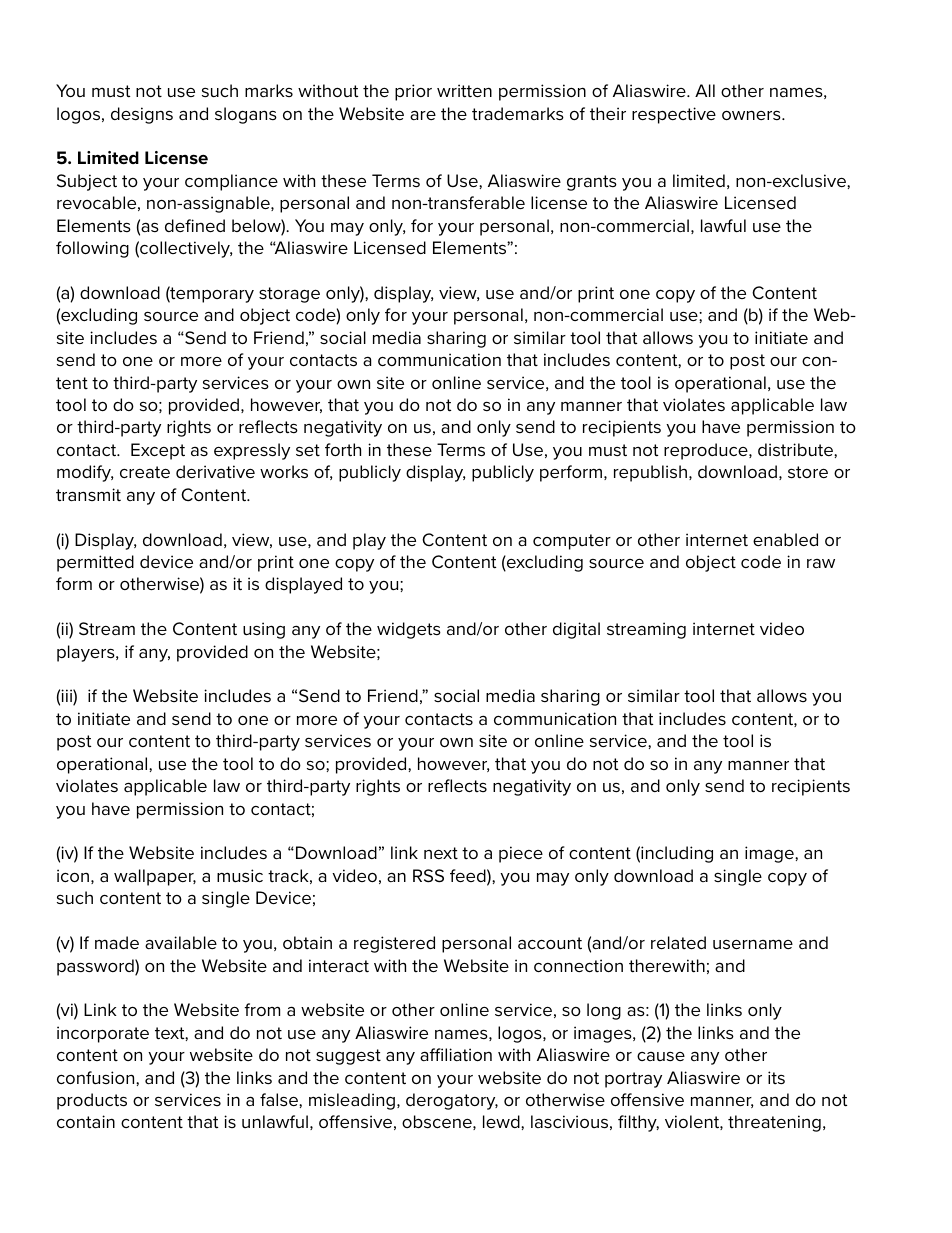 This document has width=952, height=1233. I want to click on digital, so click(576, 630).
